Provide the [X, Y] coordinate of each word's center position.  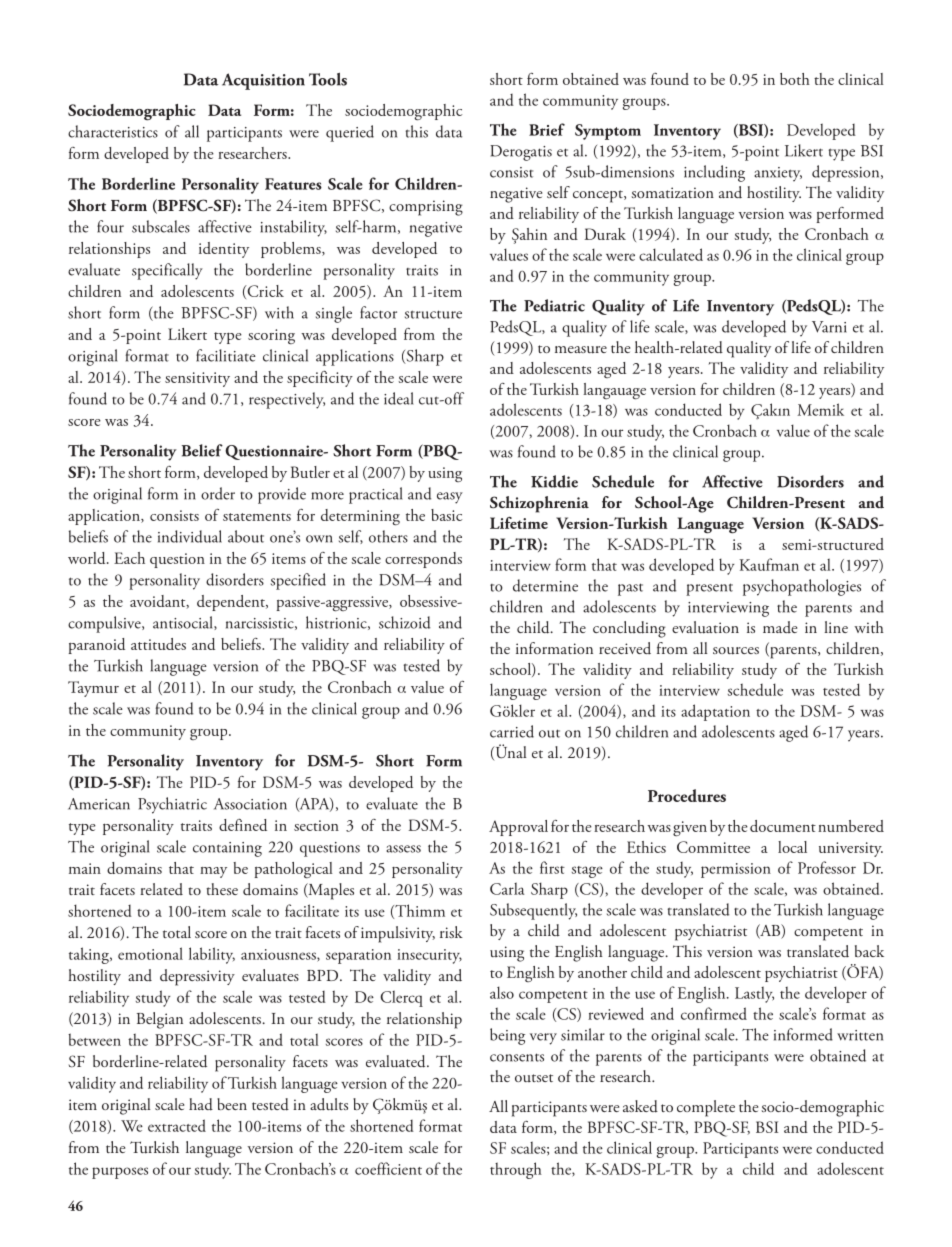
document [783, 826]
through [516, 1170]
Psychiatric [172, 805]
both [795, 79]
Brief [547, 129]
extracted [177, 1125]
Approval [518, 828]
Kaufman [769, 564]
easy [450, 498]
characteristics [113, 131]
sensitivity [197, 379]
